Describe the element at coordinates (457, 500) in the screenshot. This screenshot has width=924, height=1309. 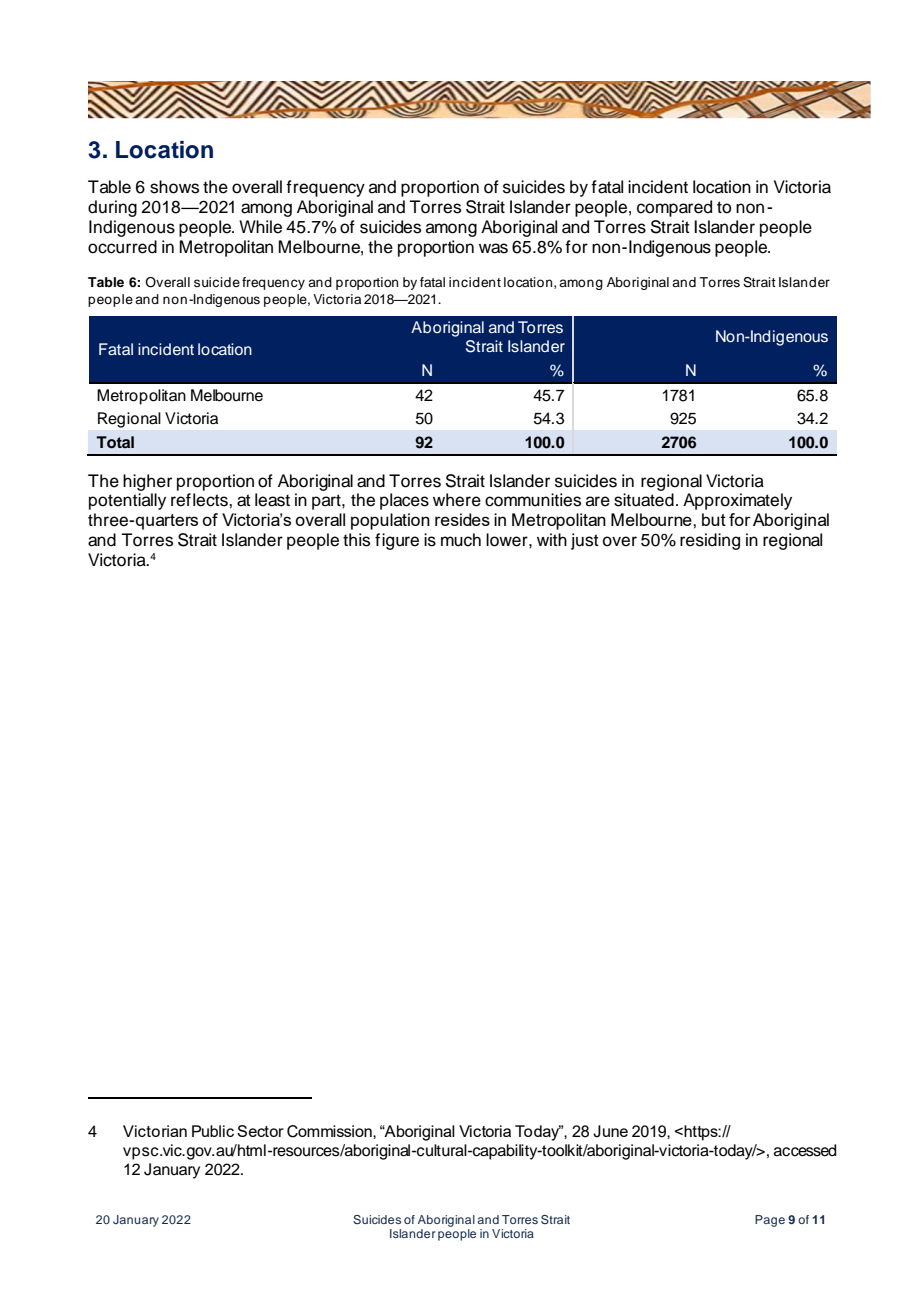
I see `where` at that location.
